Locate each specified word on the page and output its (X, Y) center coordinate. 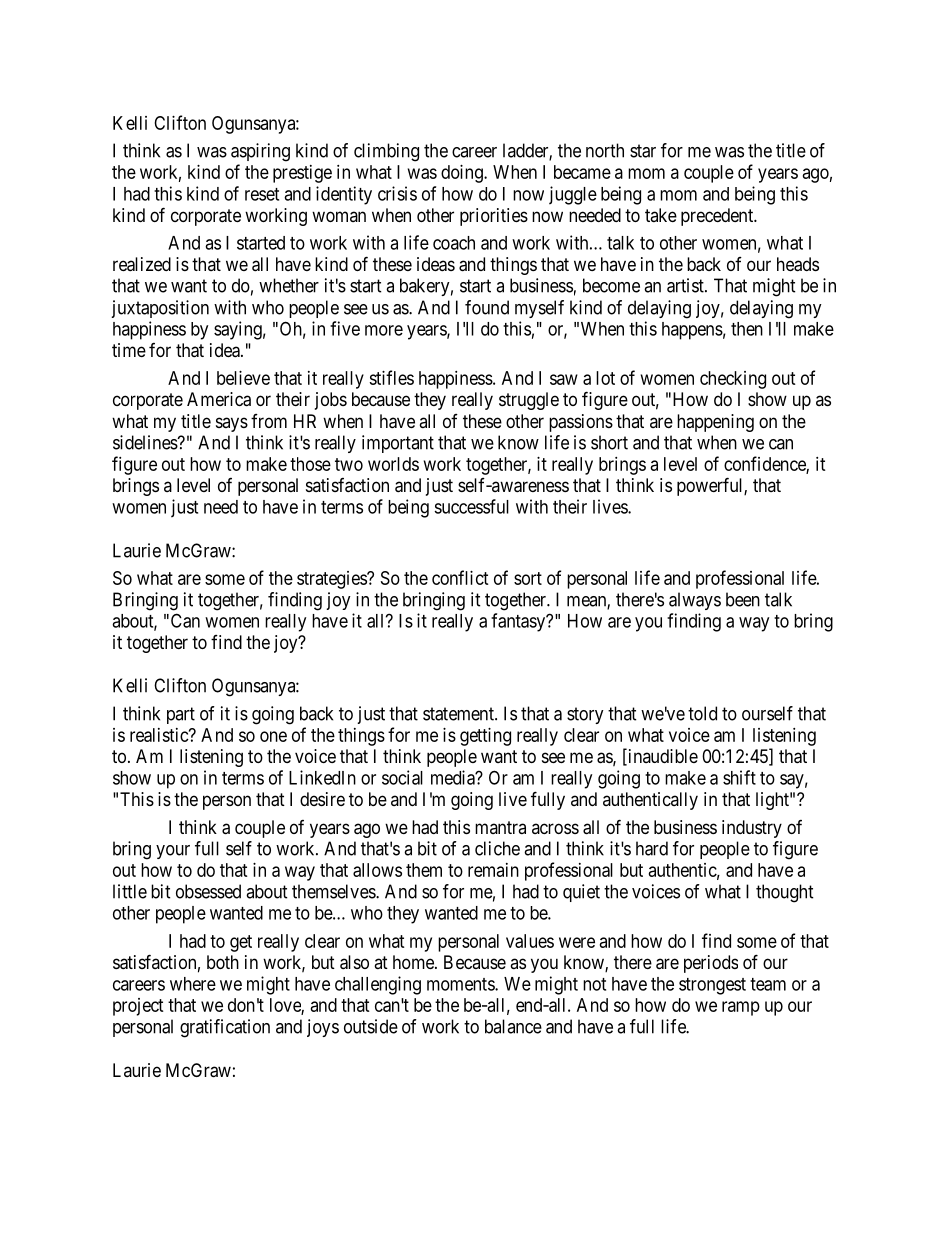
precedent (718, 217)
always (695, 601)
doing (463, 174)
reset (262, 194)
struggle (529, 401)
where (193, 984)
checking (733, 380)
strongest (712, 986)
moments (461, 984)
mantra (500, 827)
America (219, 399)
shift (739, 777)
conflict (460, 577)
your (173, 852)
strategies (332, 580)
